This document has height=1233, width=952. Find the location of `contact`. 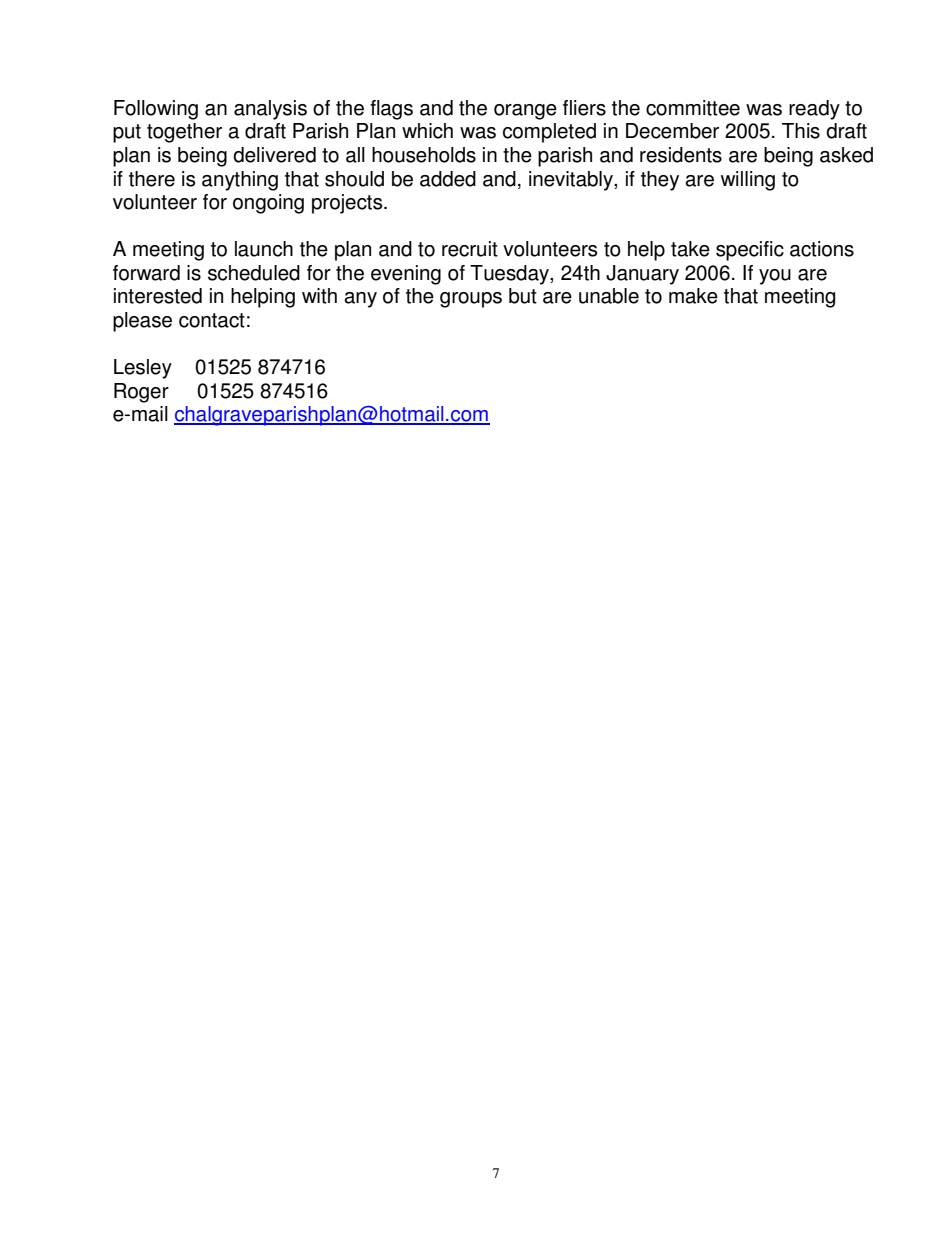

contact is located at coordinates (212, 320).
